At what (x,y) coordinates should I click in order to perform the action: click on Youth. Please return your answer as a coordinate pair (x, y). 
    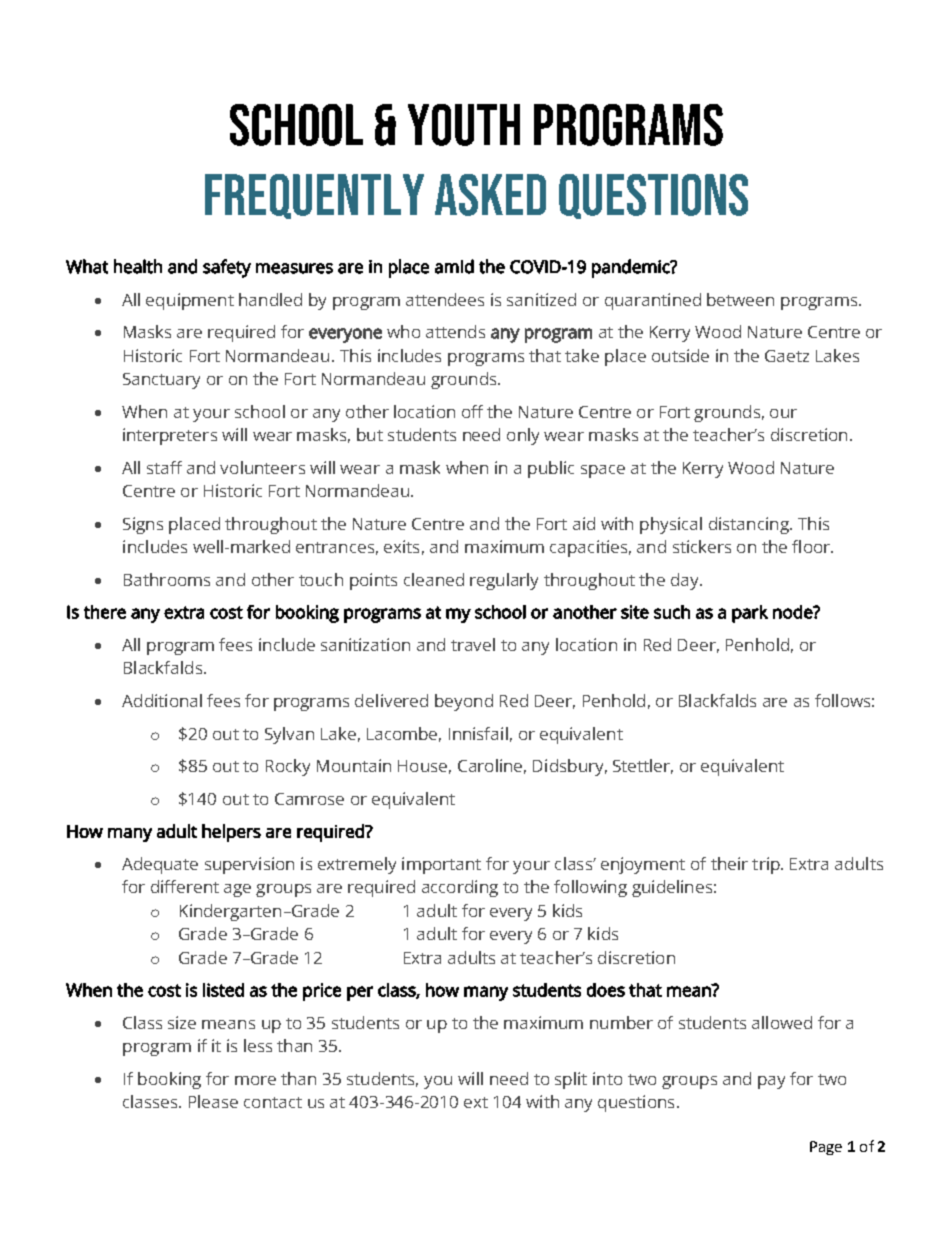
    Looking at the image, I should click on (464, 125).
